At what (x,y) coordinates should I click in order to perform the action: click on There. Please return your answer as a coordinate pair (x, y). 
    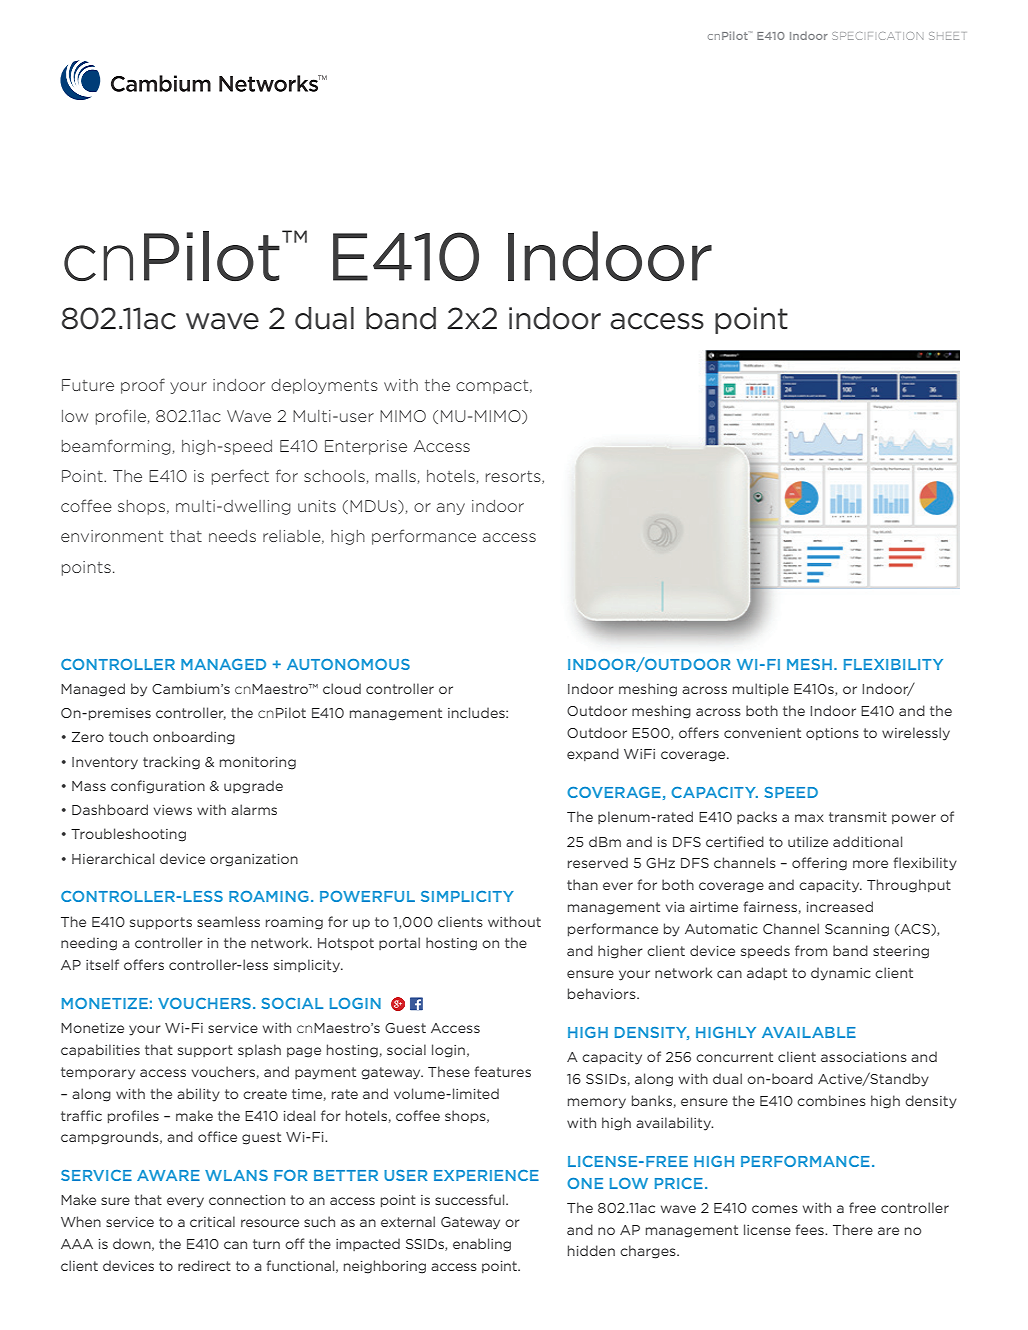
    Looking at the image, I should click on (853, 1229).
